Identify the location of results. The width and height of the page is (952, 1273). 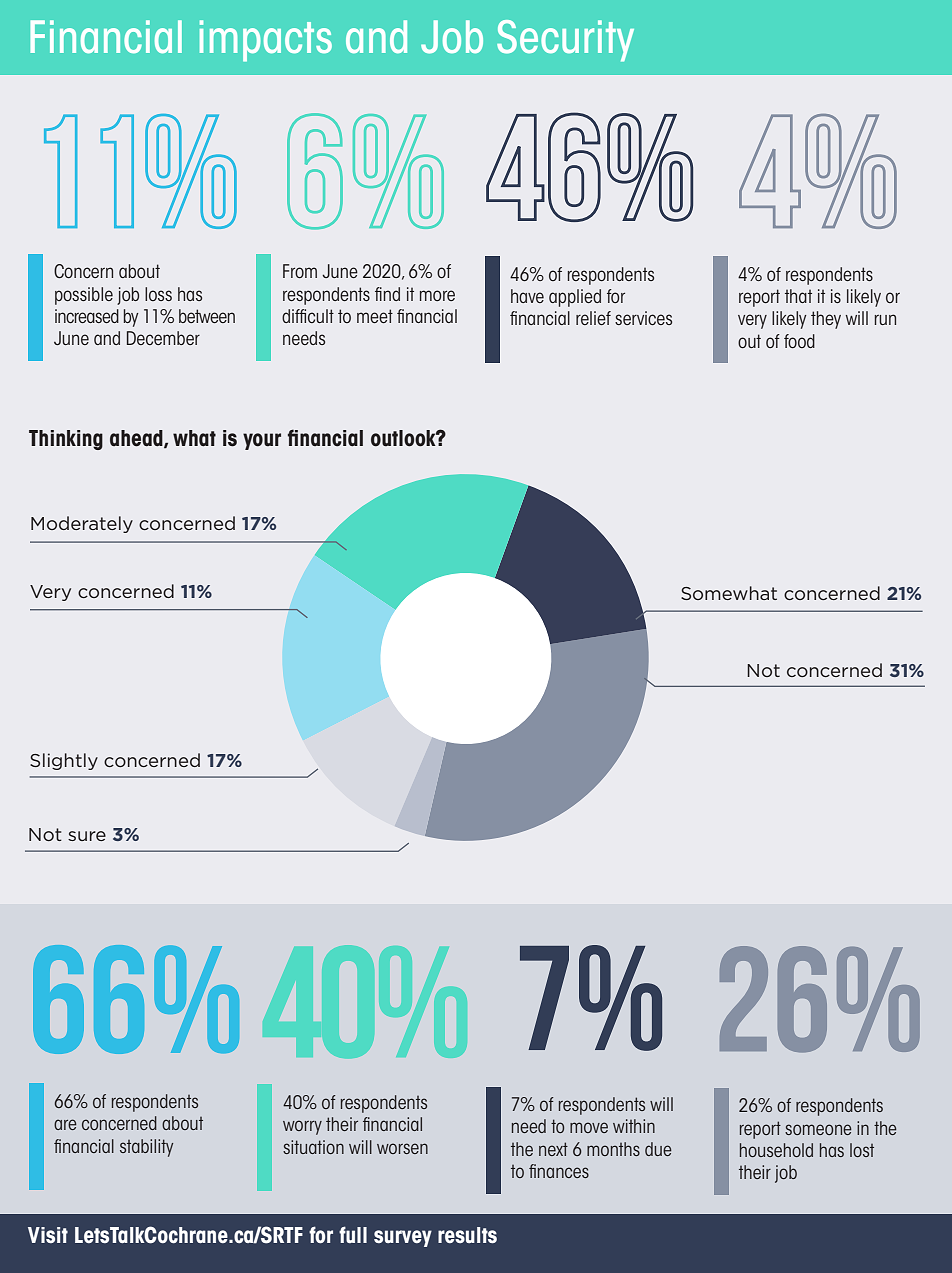
(467, 1235).
